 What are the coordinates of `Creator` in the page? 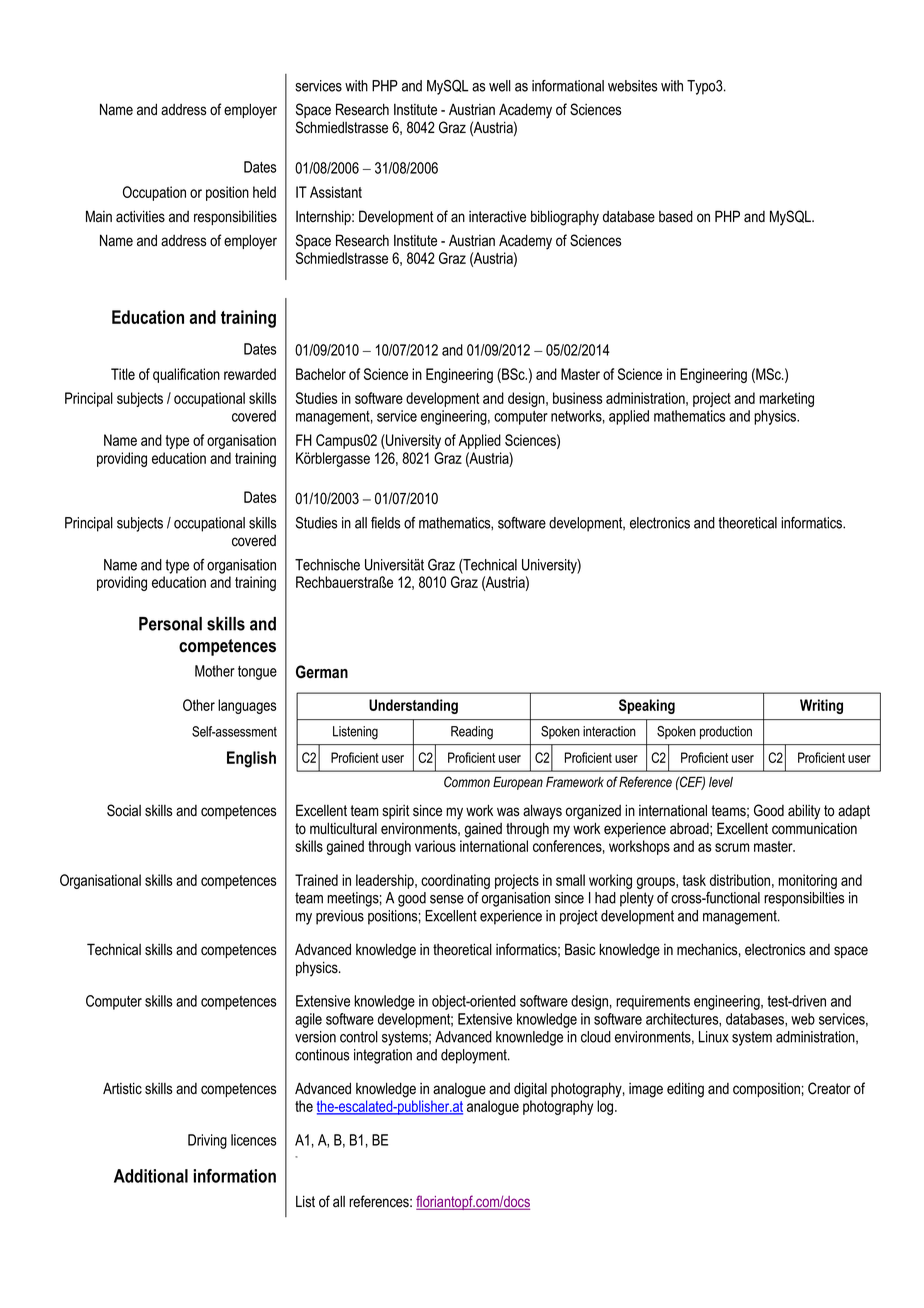 It's located at (829, 1088).
